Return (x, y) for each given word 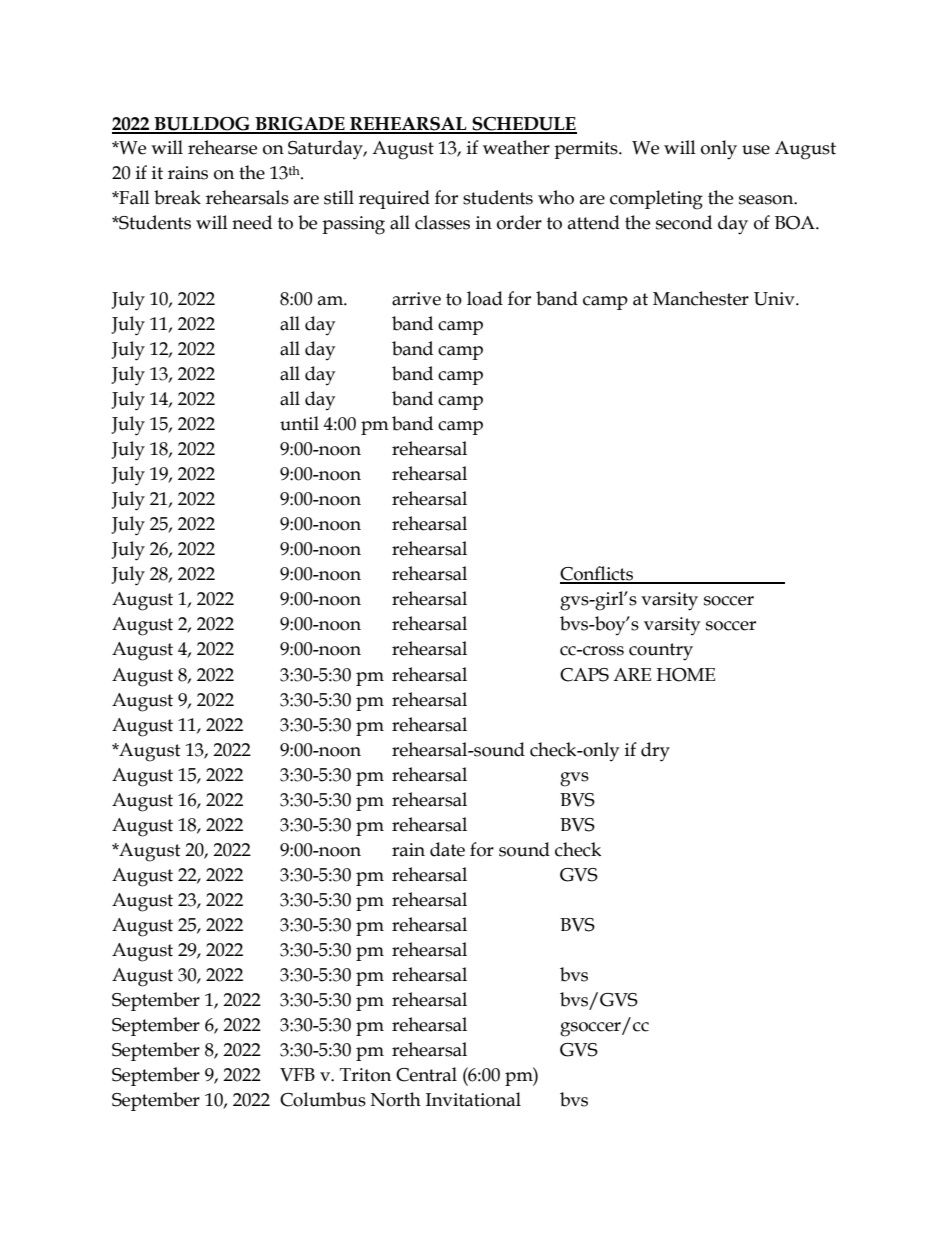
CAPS (584, 675)
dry (655, 752)
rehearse (222, 147)
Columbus (323, 1099)
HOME (685, 675)
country (661, 652)
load (485, 298)
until (299, 423)
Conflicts (598, 574)
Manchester (701, 298)
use (756, 150)
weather (516, 147)
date (447, 849)
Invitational (473, 1099)
